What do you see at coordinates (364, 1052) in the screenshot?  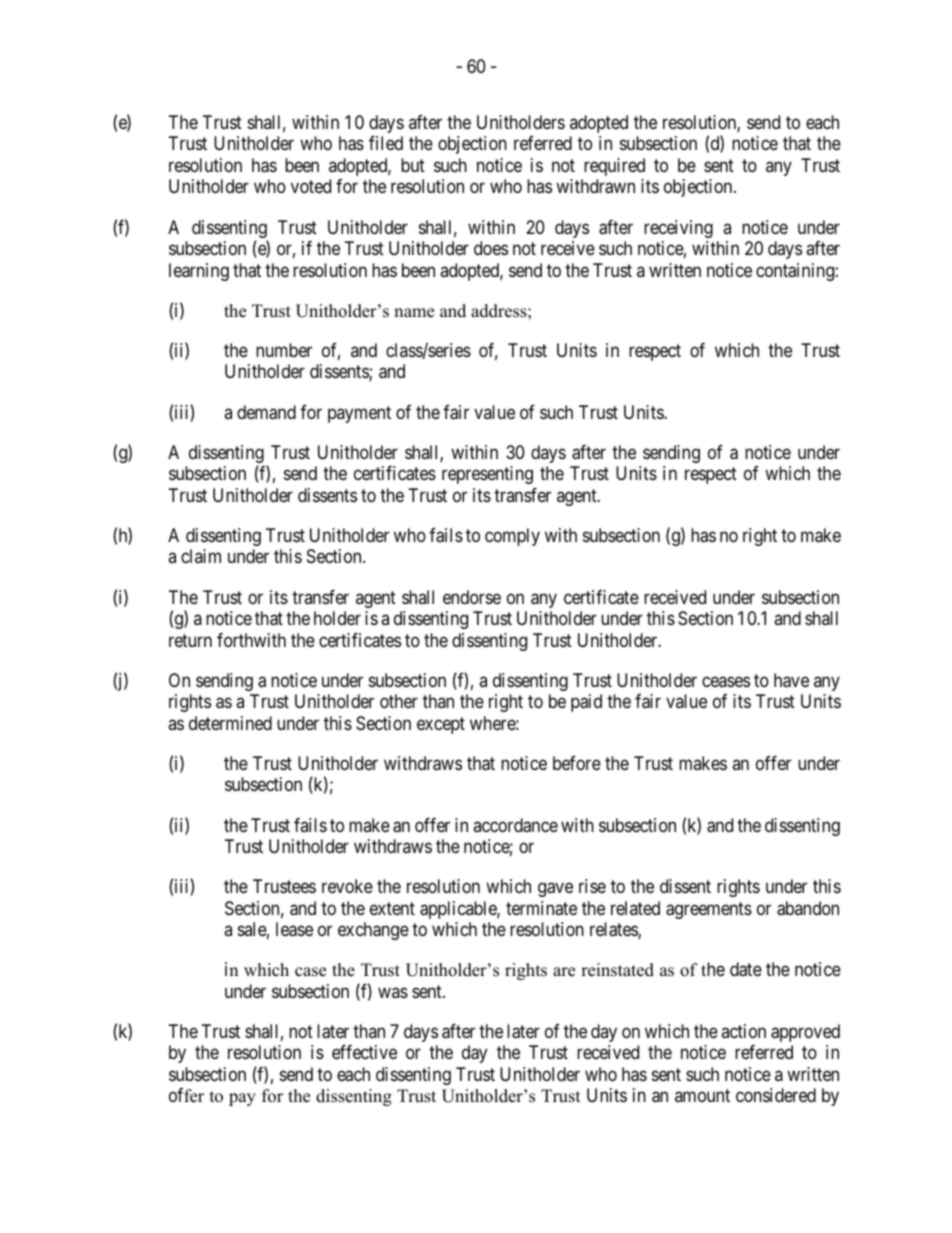 I see `effective` at bounding box center [364, 1052].
